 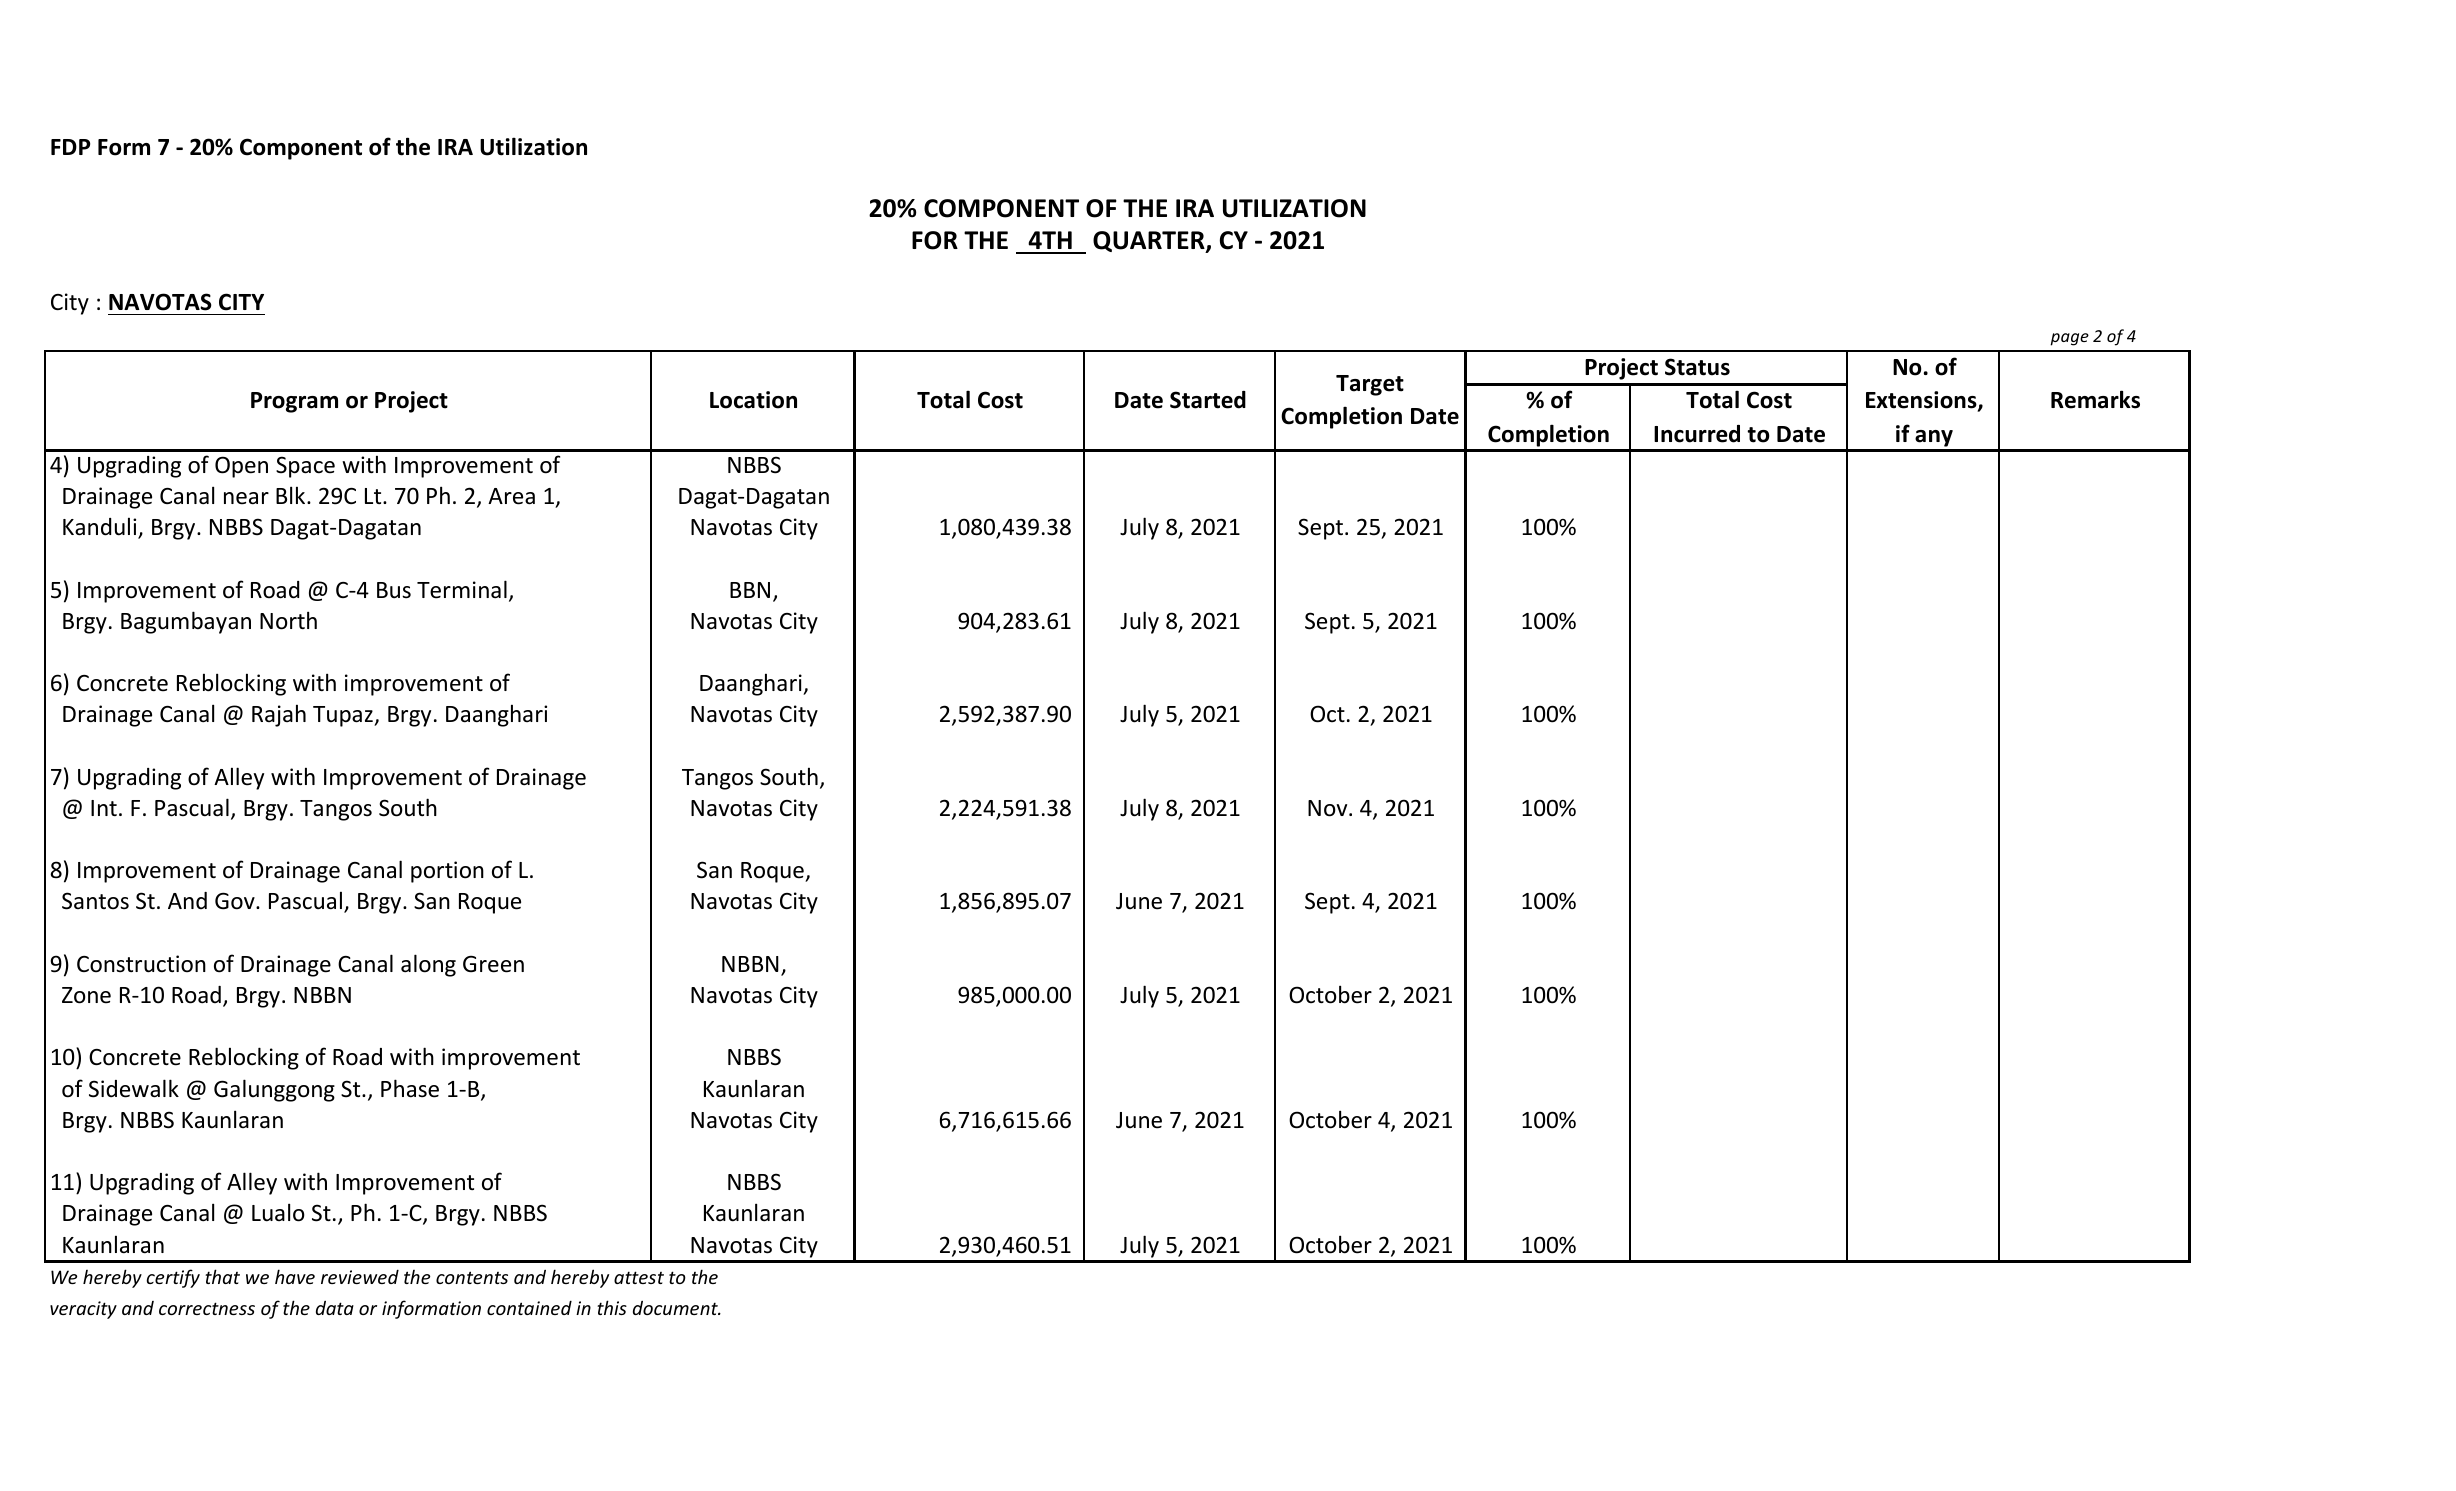 I want to click on have, so click(x=295, y=1276).
